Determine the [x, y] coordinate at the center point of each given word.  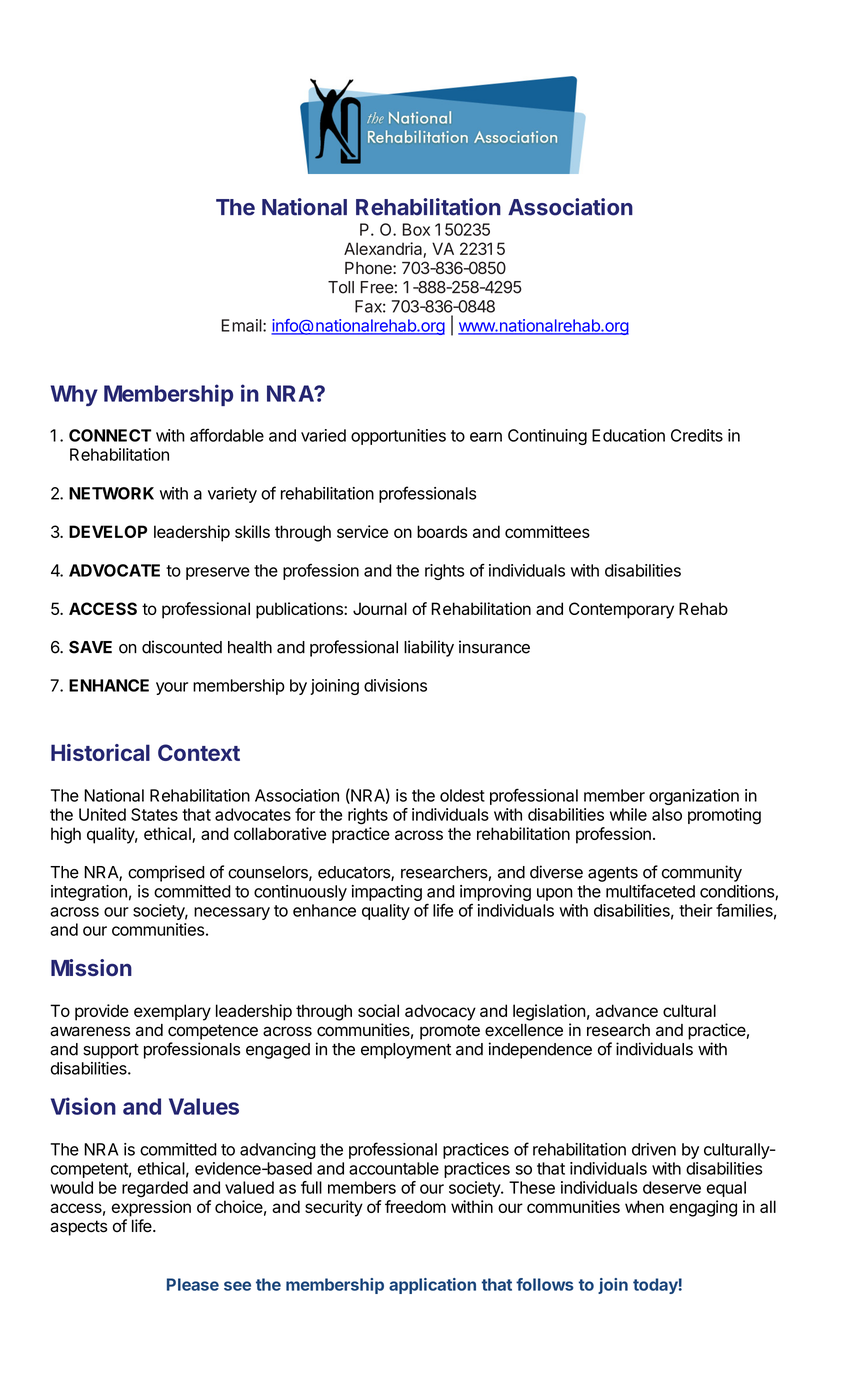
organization [694, 797]
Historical [100, 752]
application [432, 1286]
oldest [462, 795]
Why [74, 395]
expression [151, 1208]
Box [416, 229]
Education [628, 435]
